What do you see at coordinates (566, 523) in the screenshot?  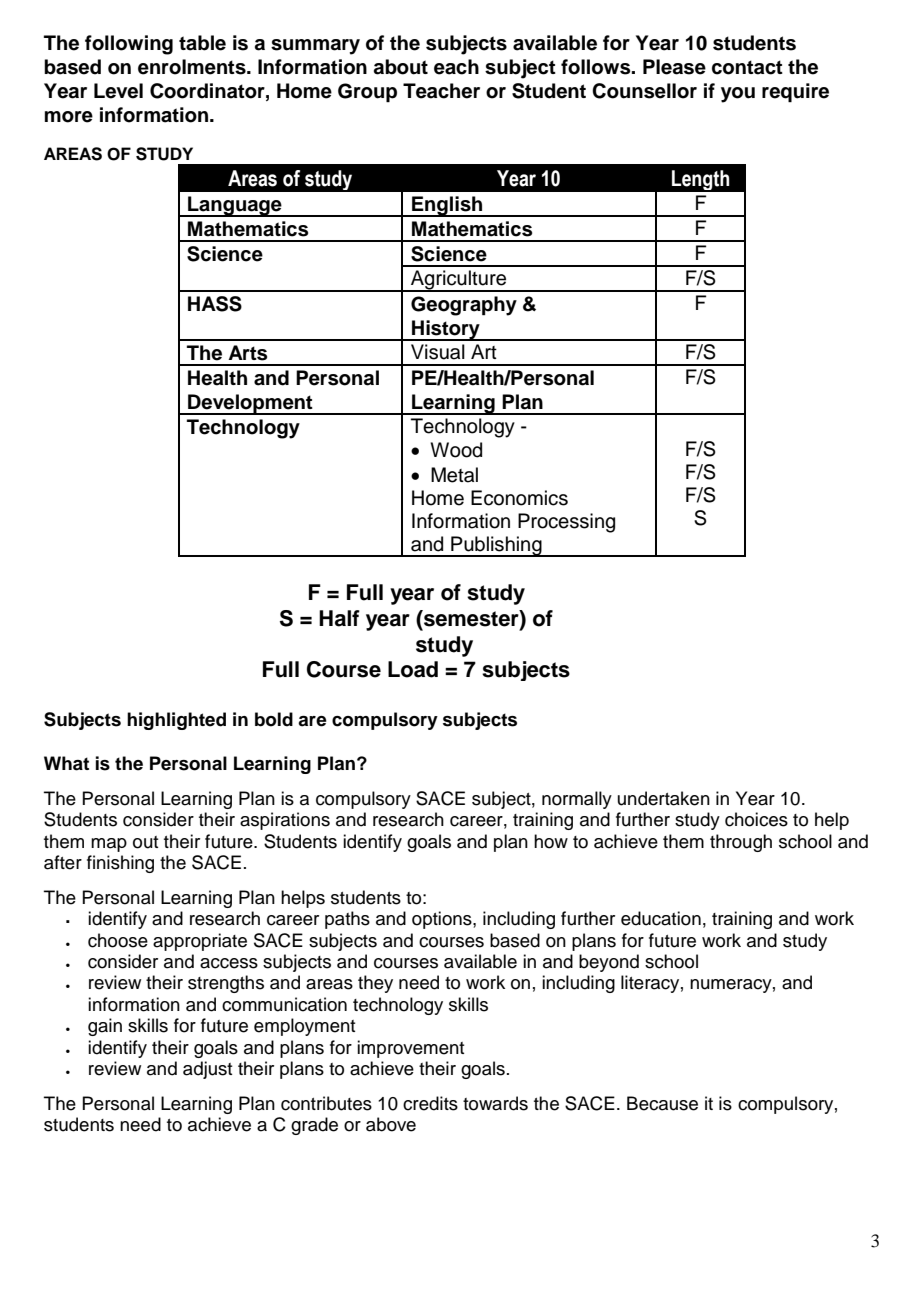 I see `Processing` at bounding box center [566, 523].
